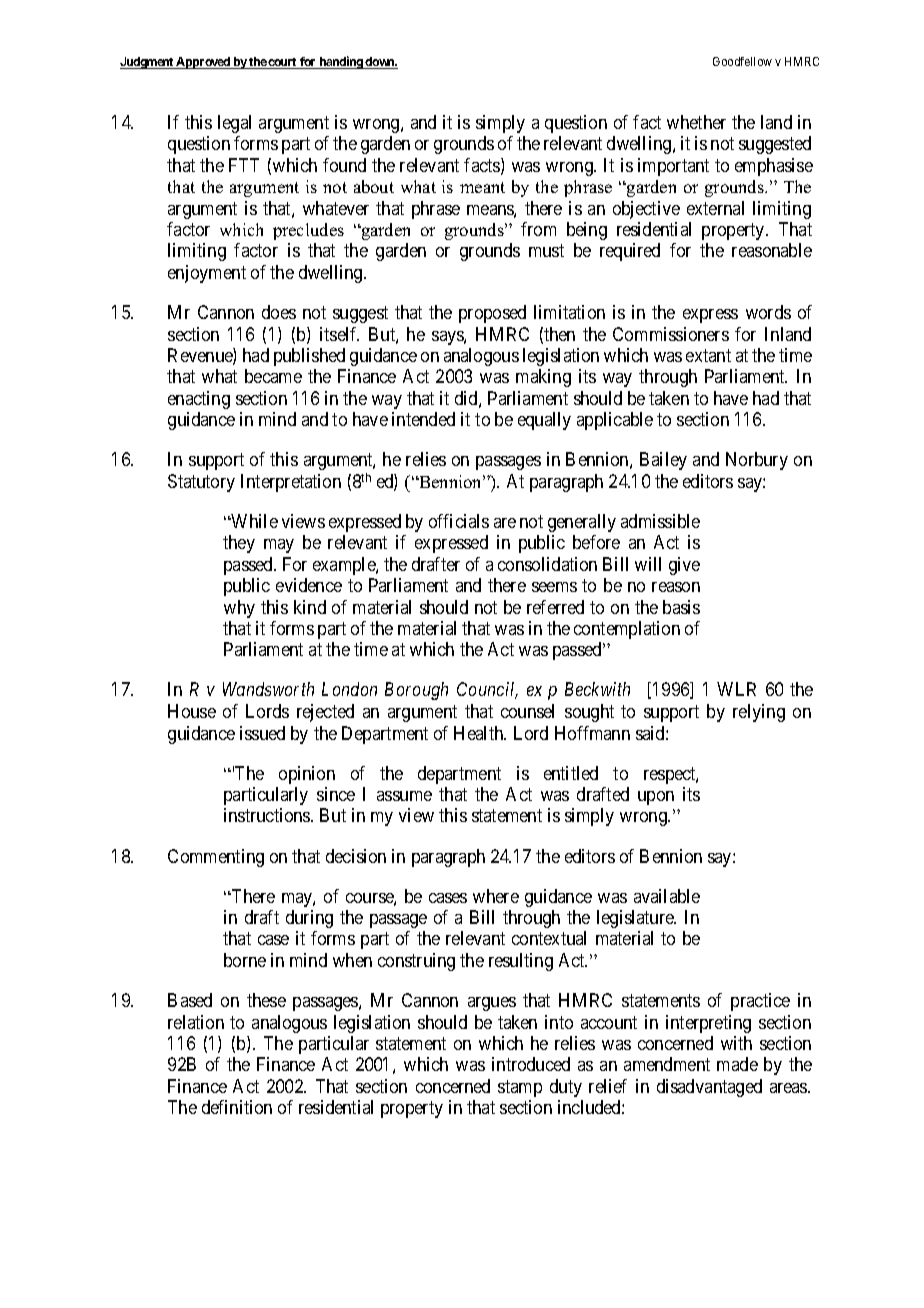 The height and width of the page is (1308, 924). What do you see at coordinates (482, 187) in the page?
I see `meant` at bounding box center [482, 187].
